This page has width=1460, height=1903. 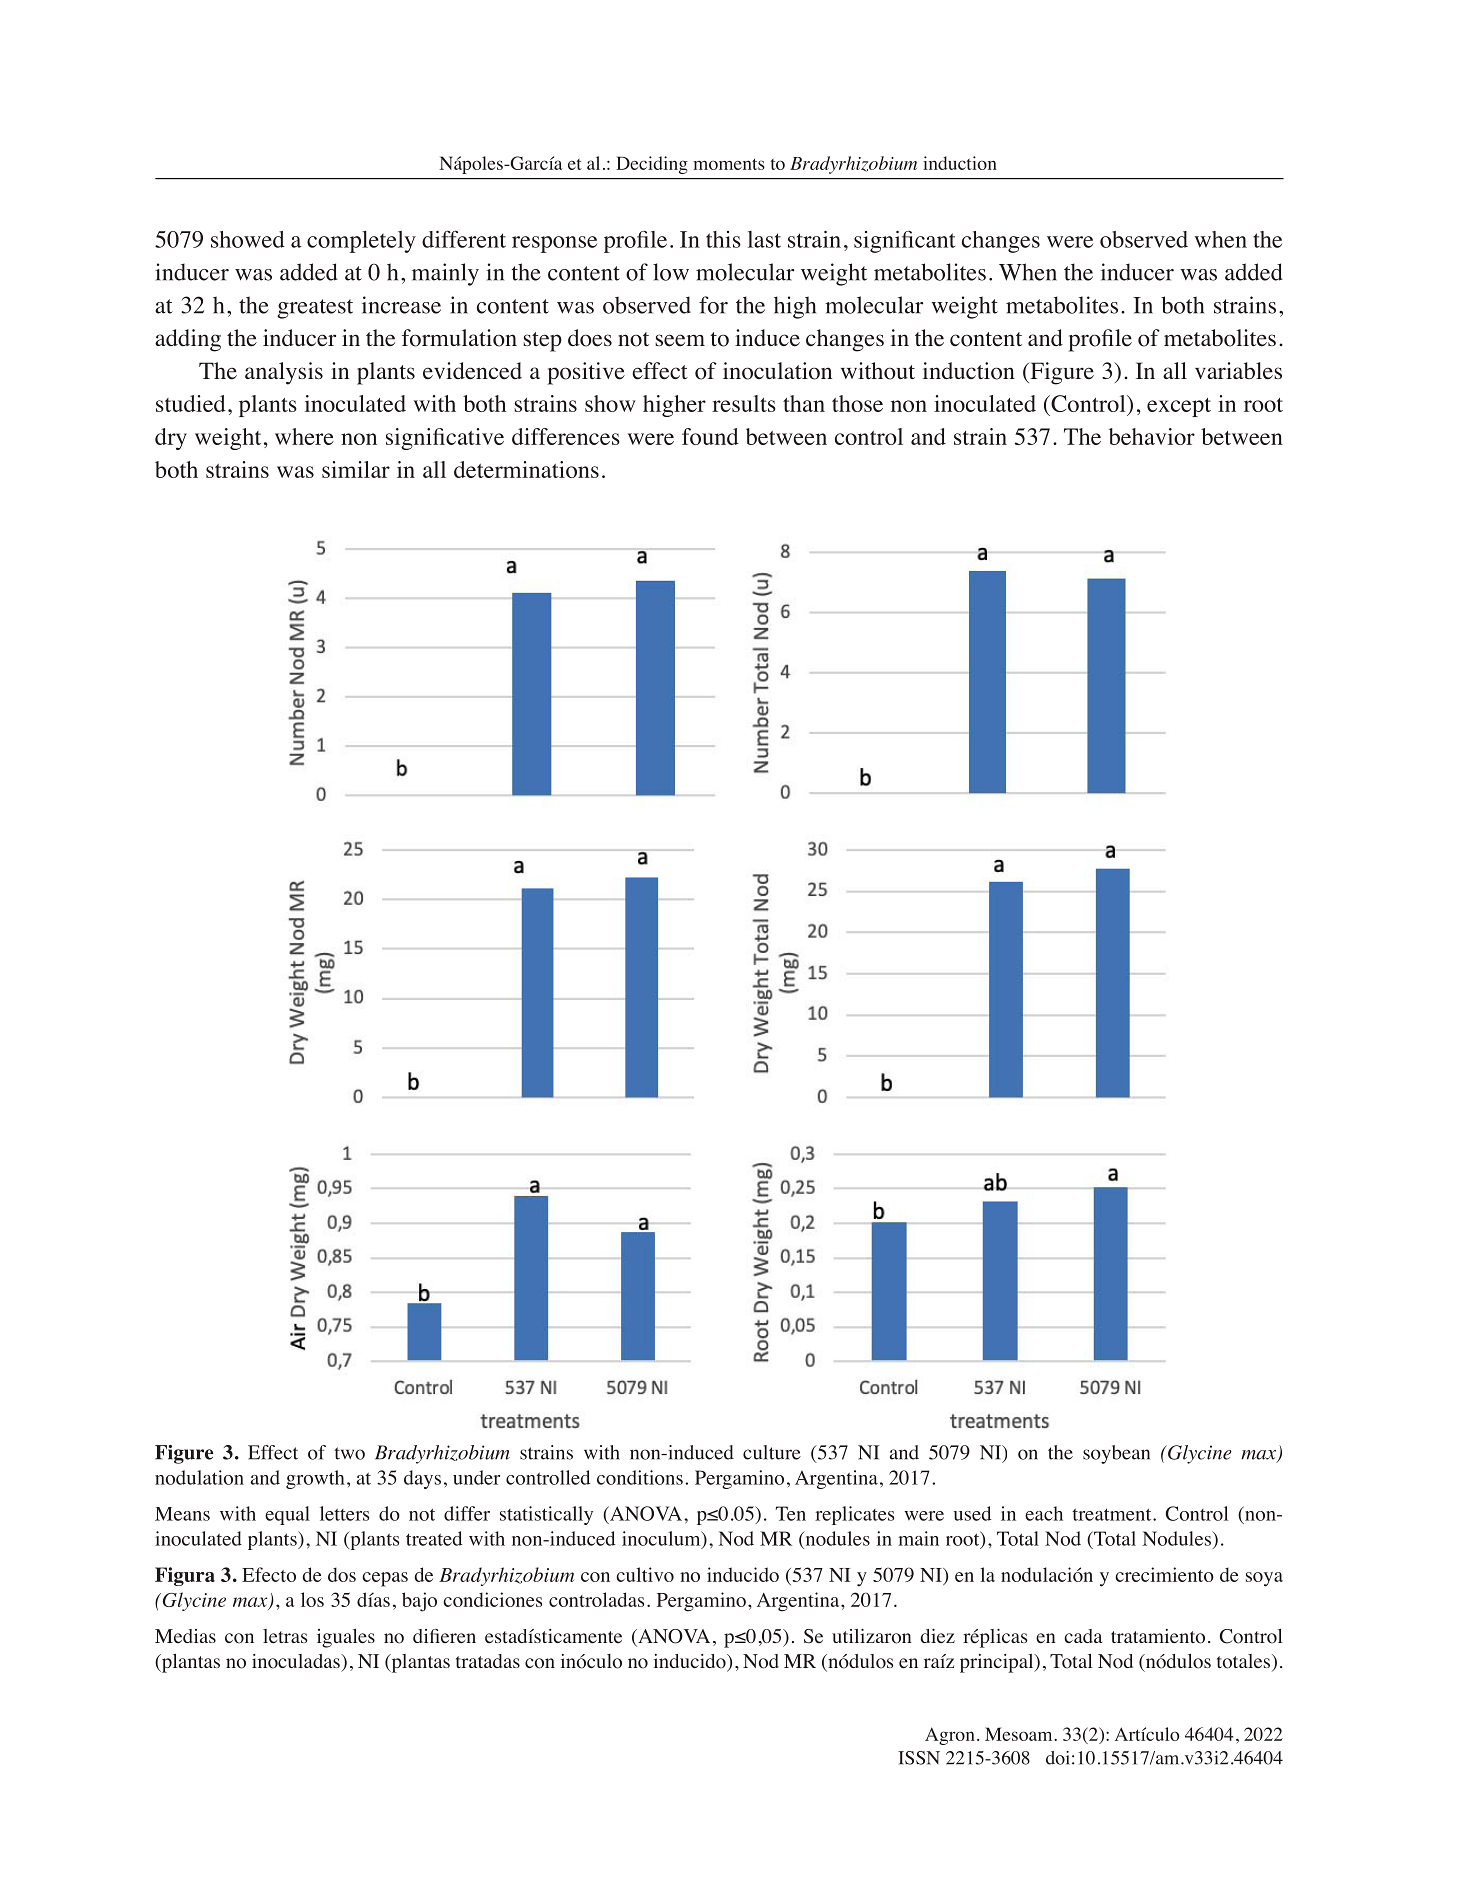 What do you see at coordinates (1158, 1636) in the page?
I see `tratamiento` at bounding box center [1158, 1636].
